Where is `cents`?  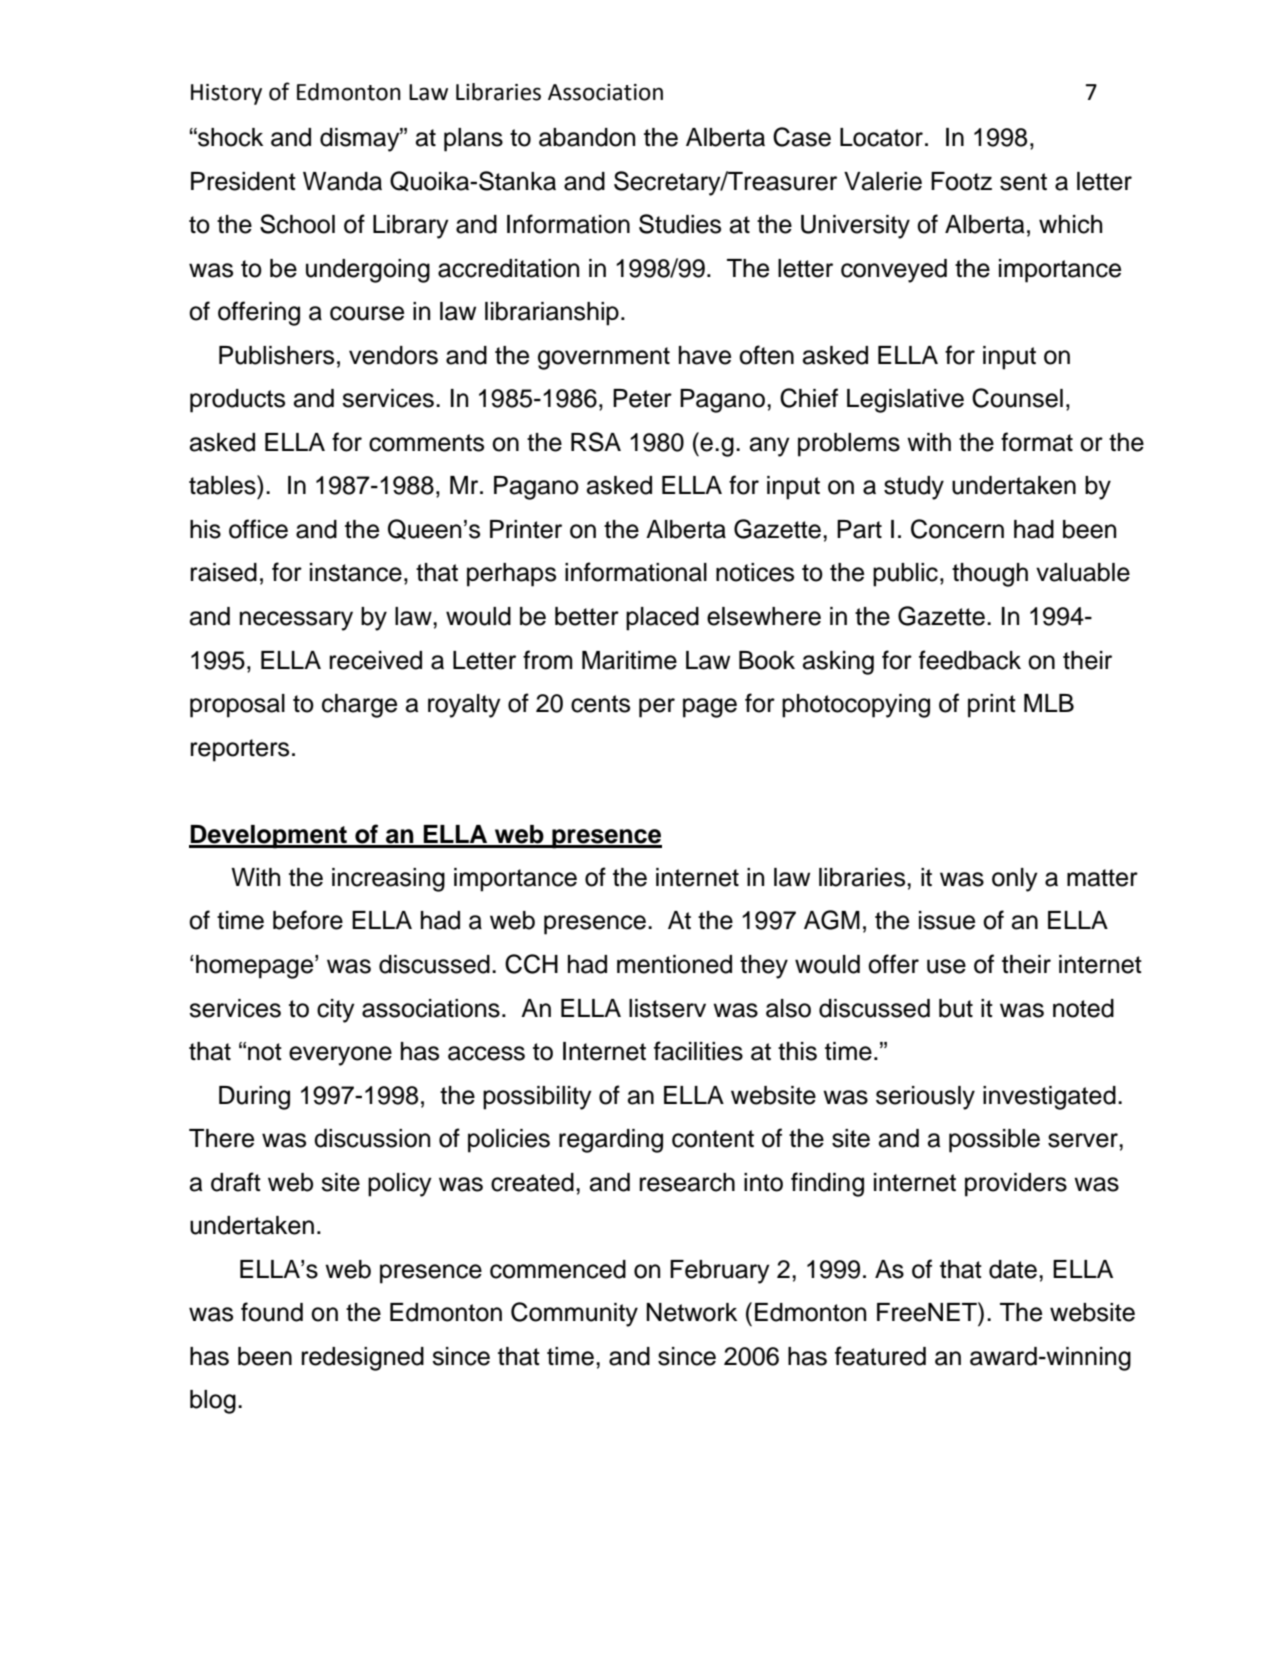 cents is located at coordinates (600, 704).
